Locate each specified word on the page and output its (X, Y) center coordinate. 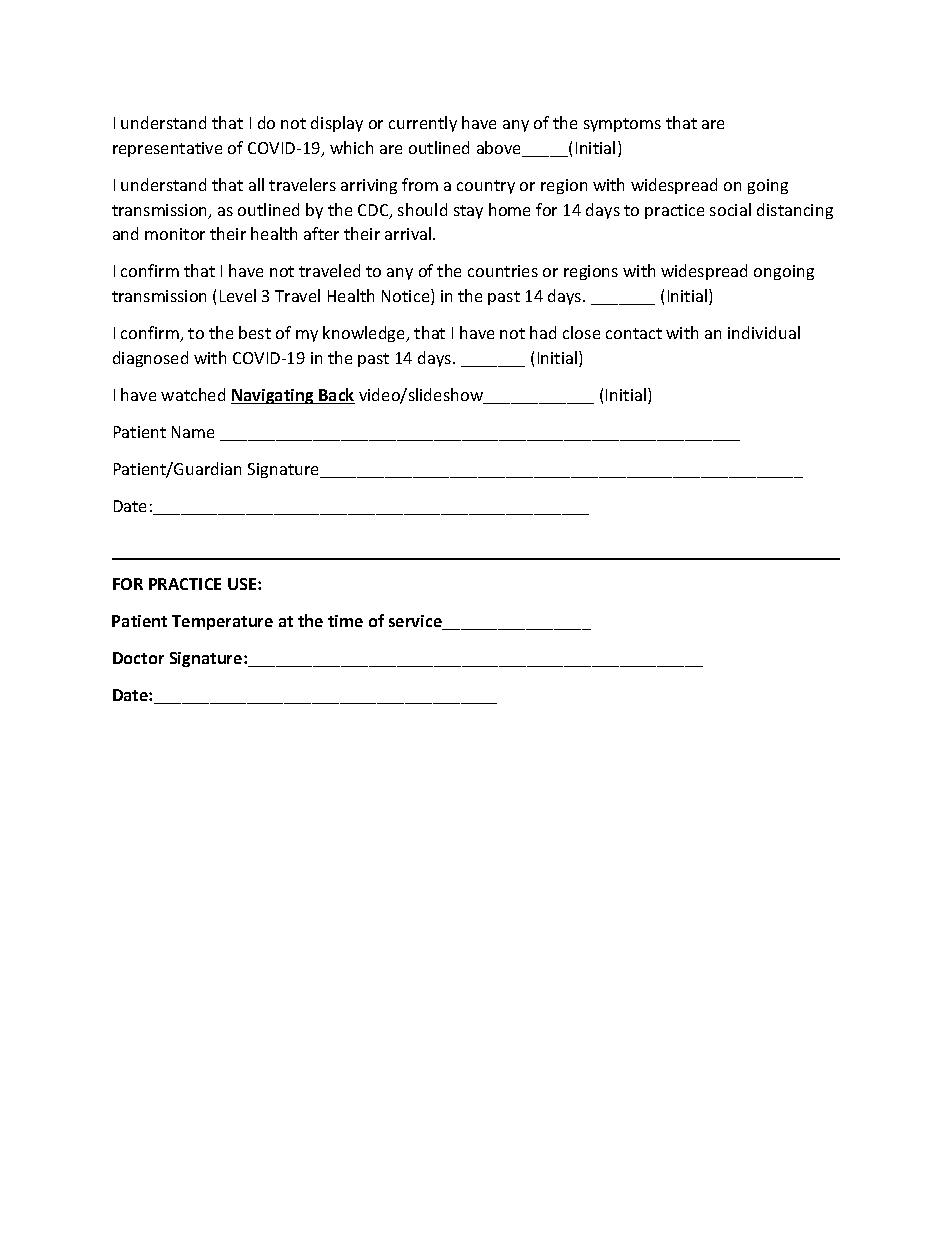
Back (336, 396)
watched (193, 394)
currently (423, 124)
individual (764, 332)
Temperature (222, 622)
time (345, 621)
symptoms (622, 125)
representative (167, 149)
